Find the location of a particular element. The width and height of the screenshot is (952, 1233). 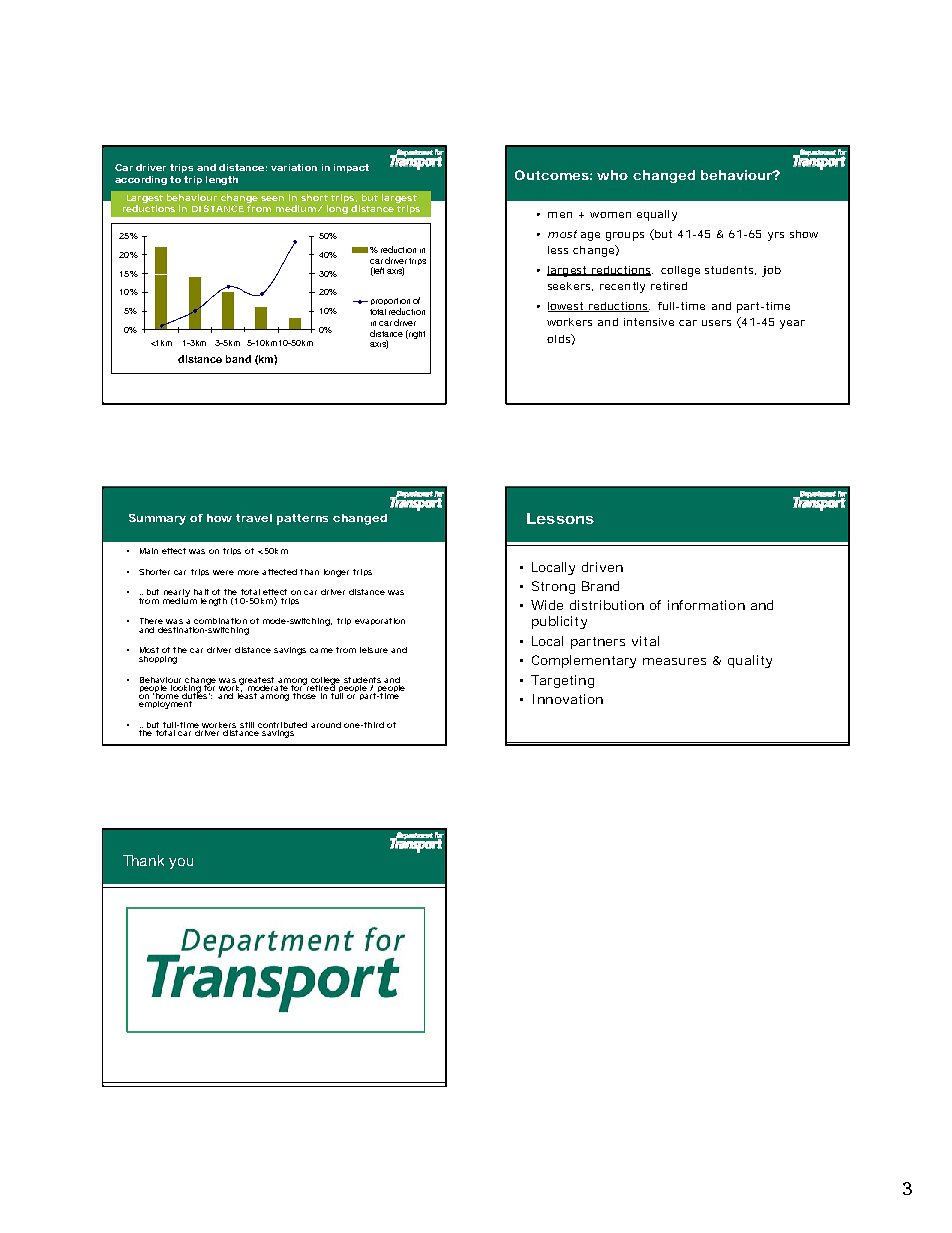

Outcomes is located at coordinates (552, 175).
